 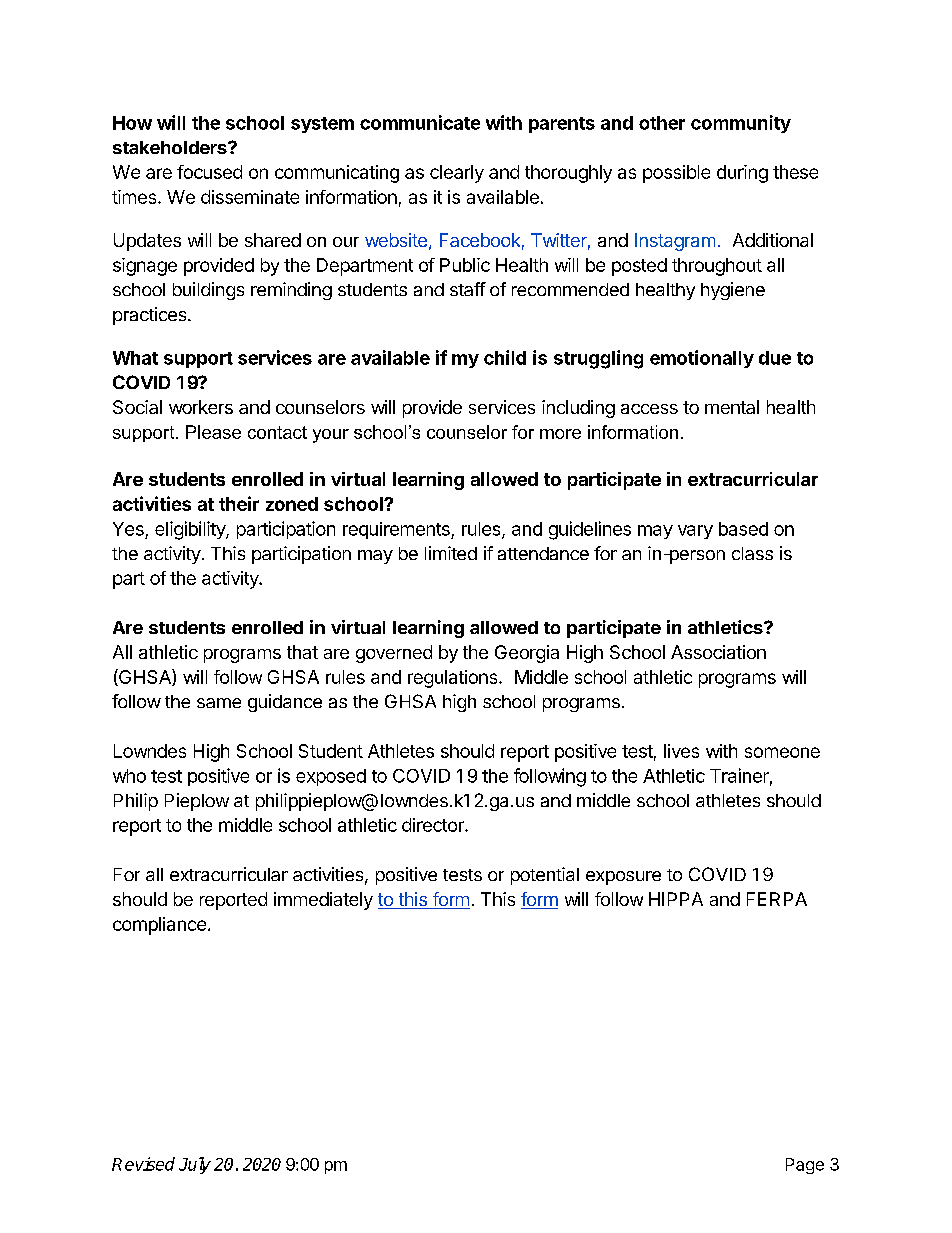 I want to click on requirements, so click(x=397, y=530).
